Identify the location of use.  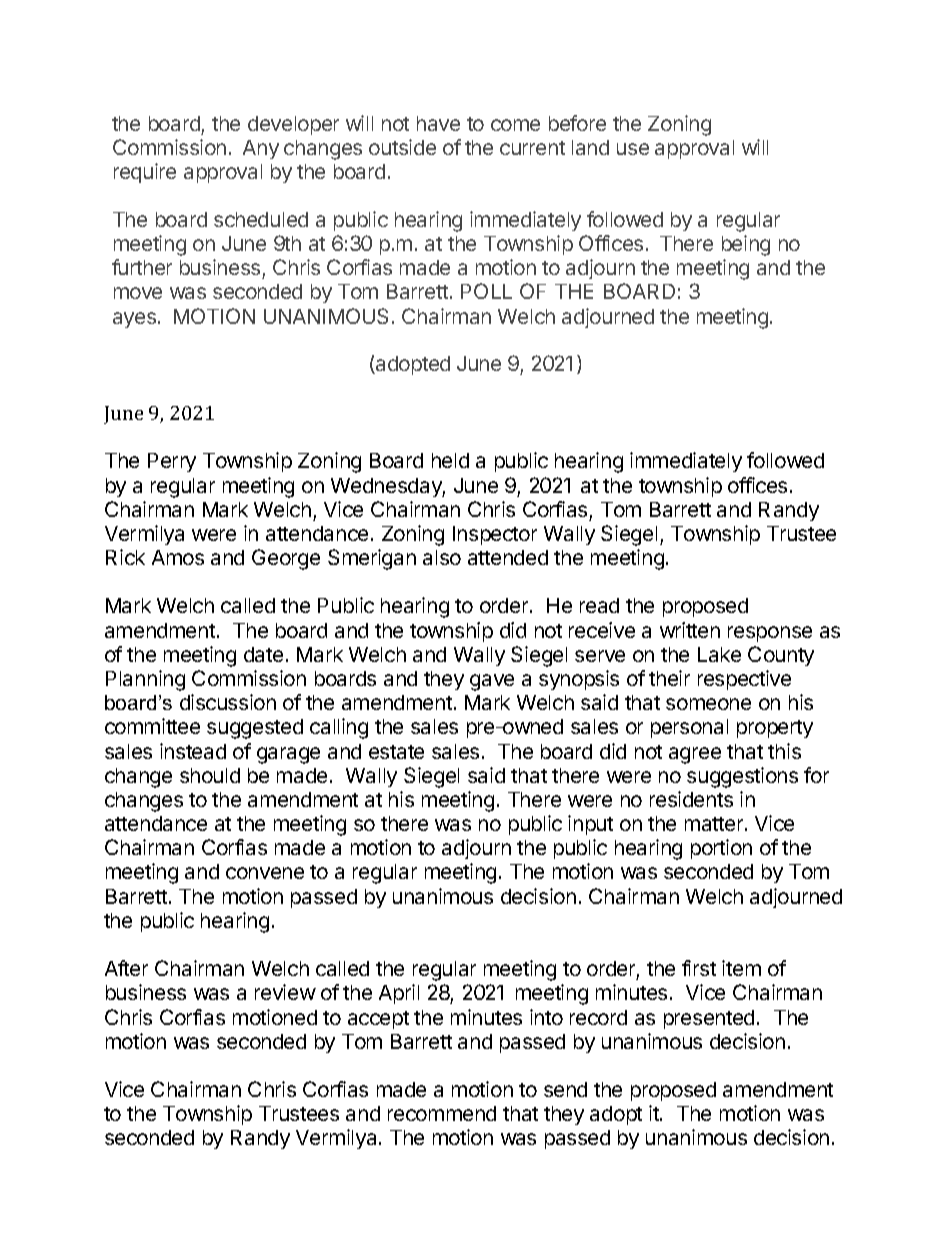
(633, 149).
